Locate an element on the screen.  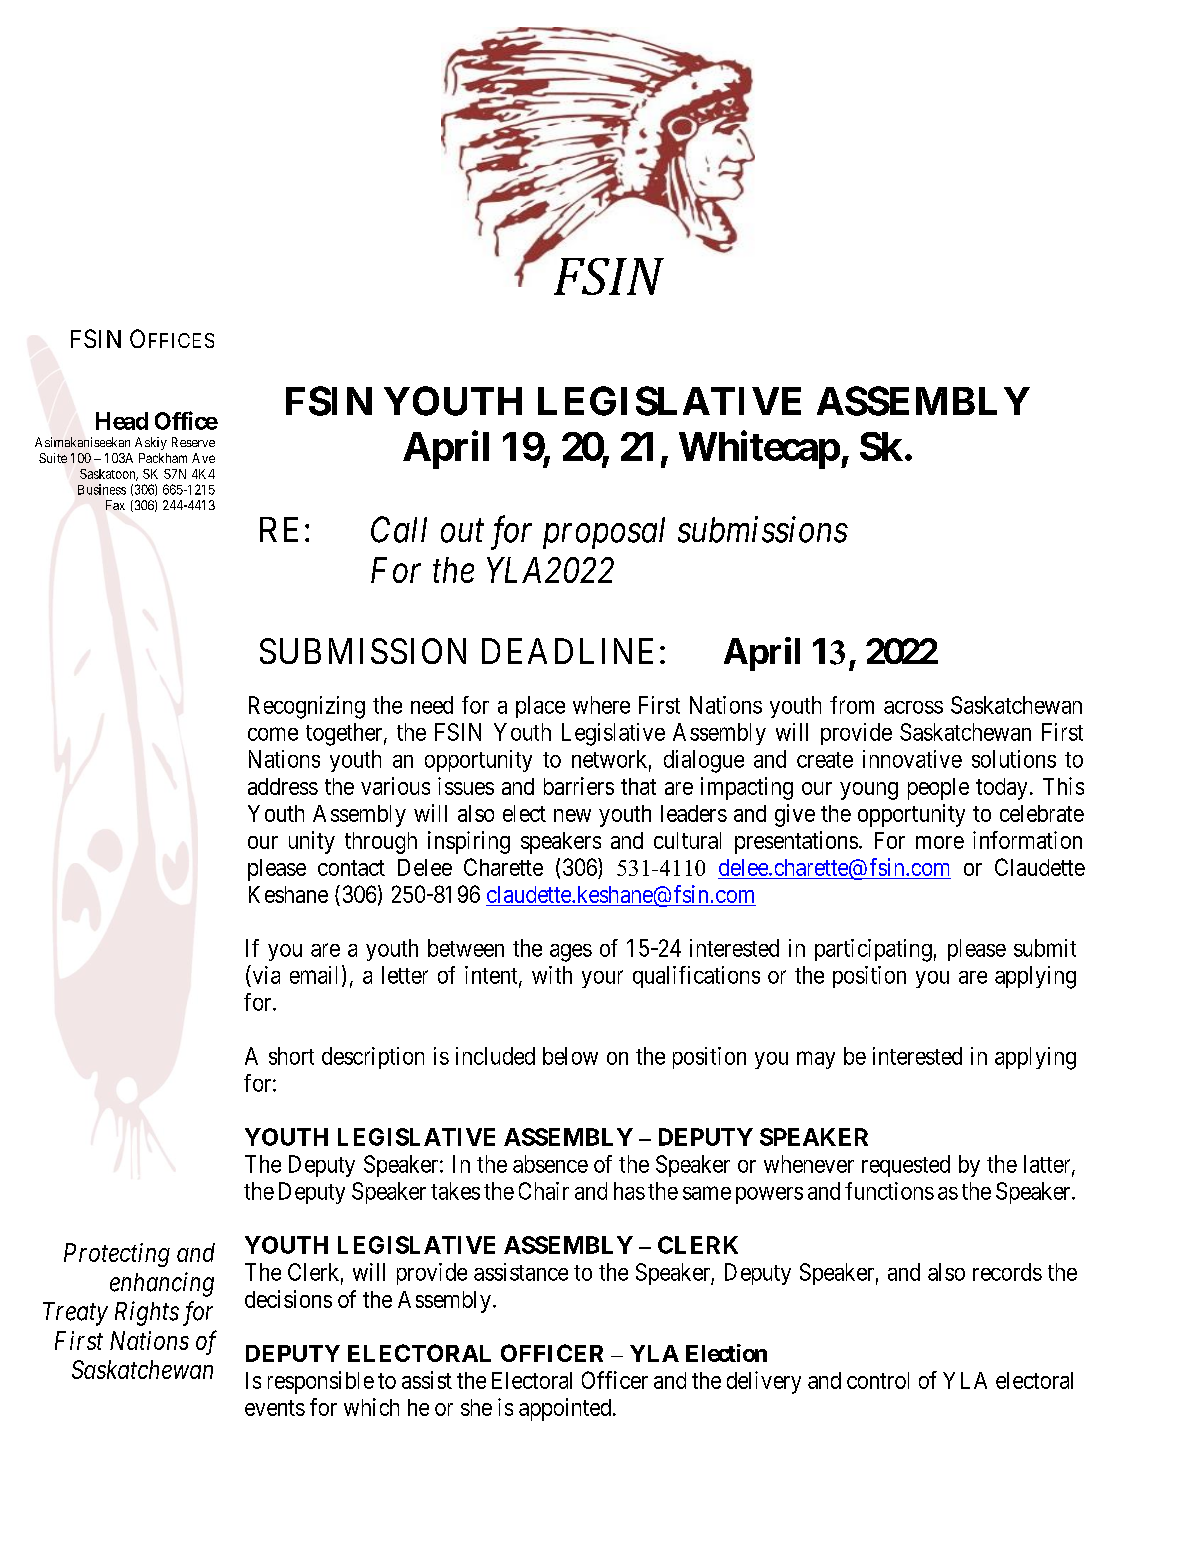
events is located at coordinates (275, 1408).
